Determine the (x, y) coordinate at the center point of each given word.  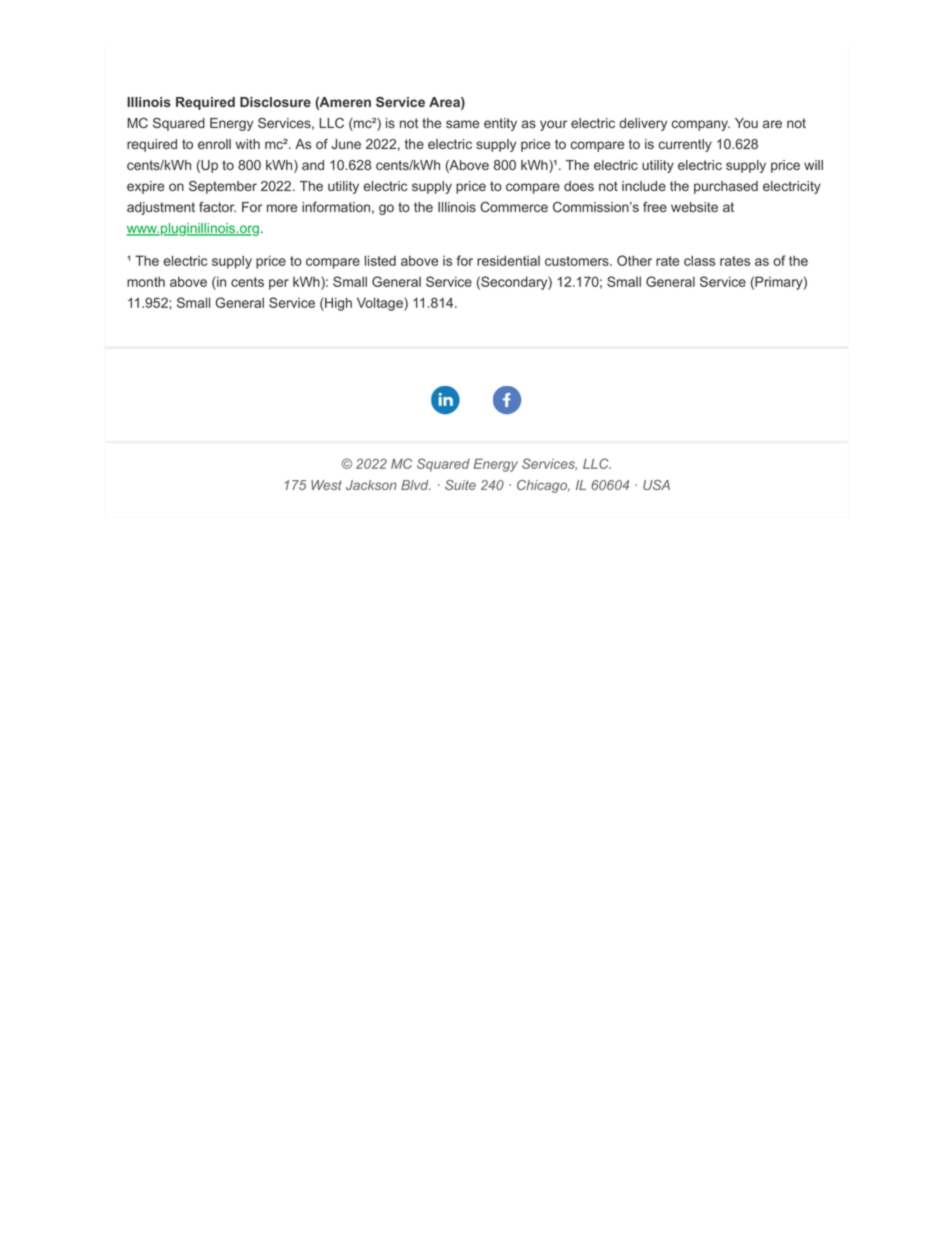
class (699, 260)
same (462, 124)
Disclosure (275, 102)
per (279, 284)
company (701, 125)
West (326, 485)
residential (508, 260)
